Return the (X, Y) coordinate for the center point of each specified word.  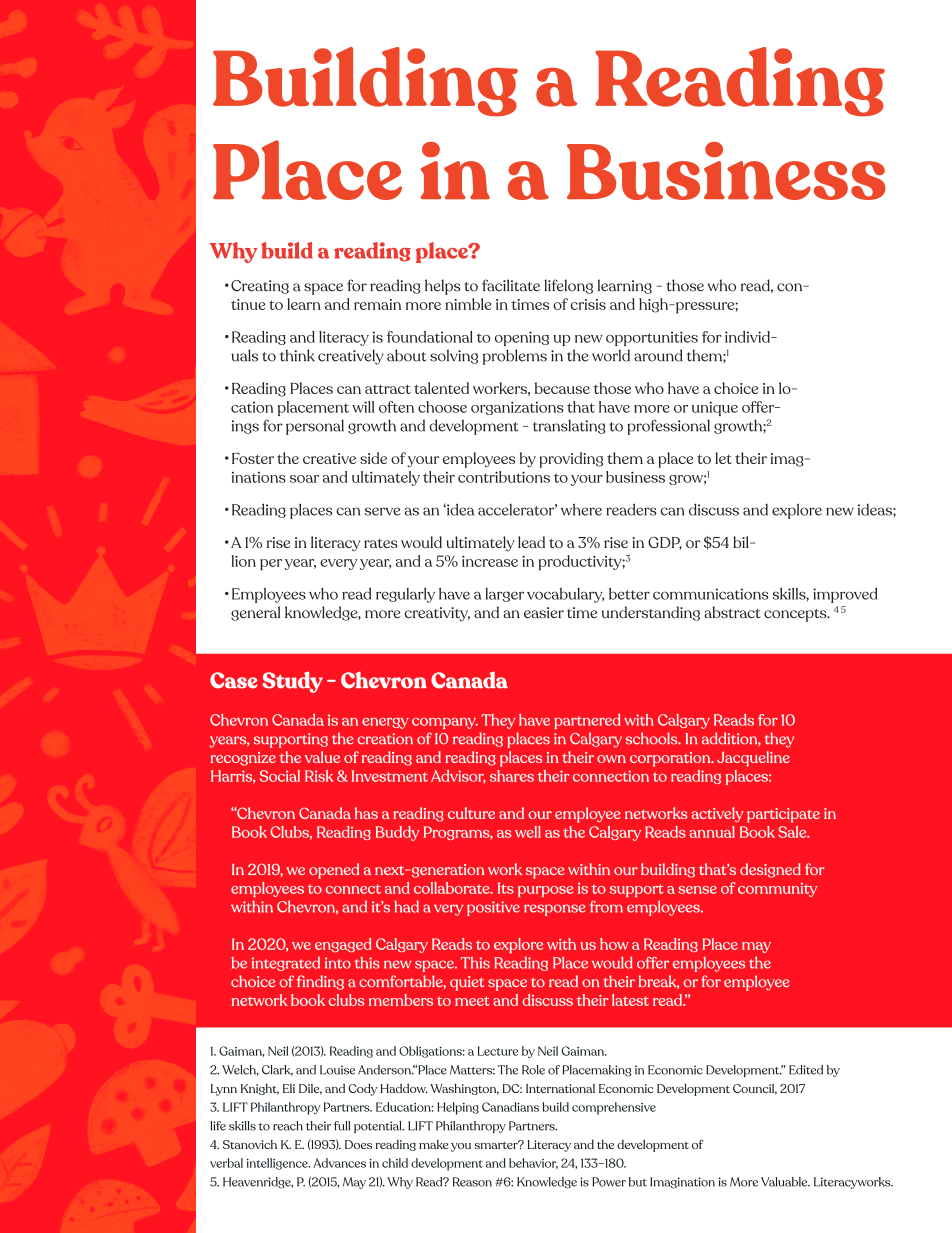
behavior (533, 1163)
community (778, 890)
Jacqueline (753, 759)
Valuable (785, 1182)
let (723, 458)
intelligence (278, 1164)
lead (531, 542)
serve (383, 511)
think (297, 355)
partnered (587, 721)
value (322, 757)
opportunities (652, 338)
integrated (286, 963)
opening (522, 338)
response (555, 910)
